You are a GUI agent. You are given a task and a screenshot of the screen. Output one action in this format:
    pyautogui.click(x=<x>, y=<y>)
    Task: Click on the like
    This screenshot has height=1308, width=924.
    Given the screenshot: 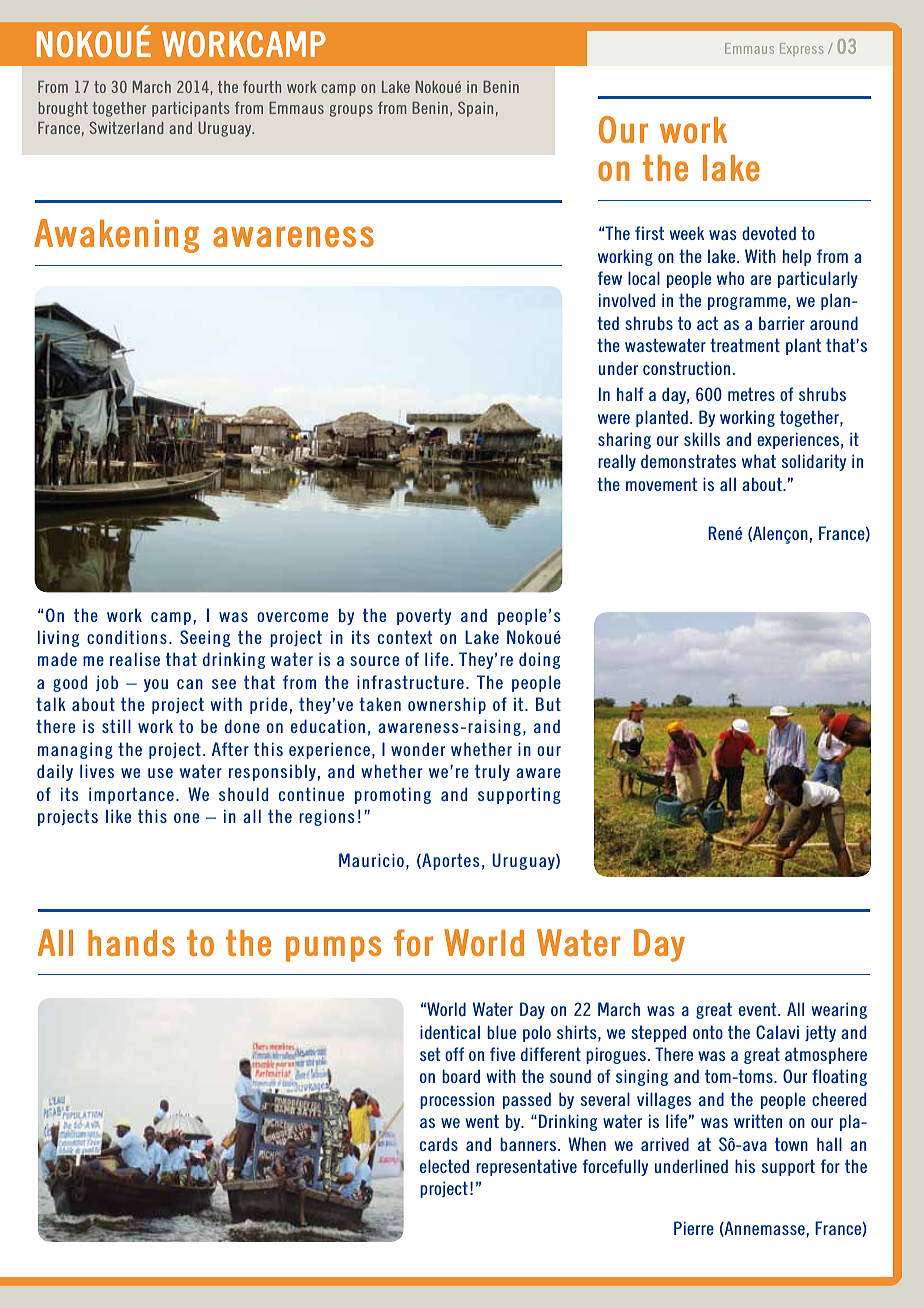 What is the action you would take?
    pyautogui.click(x=118, y=816)
